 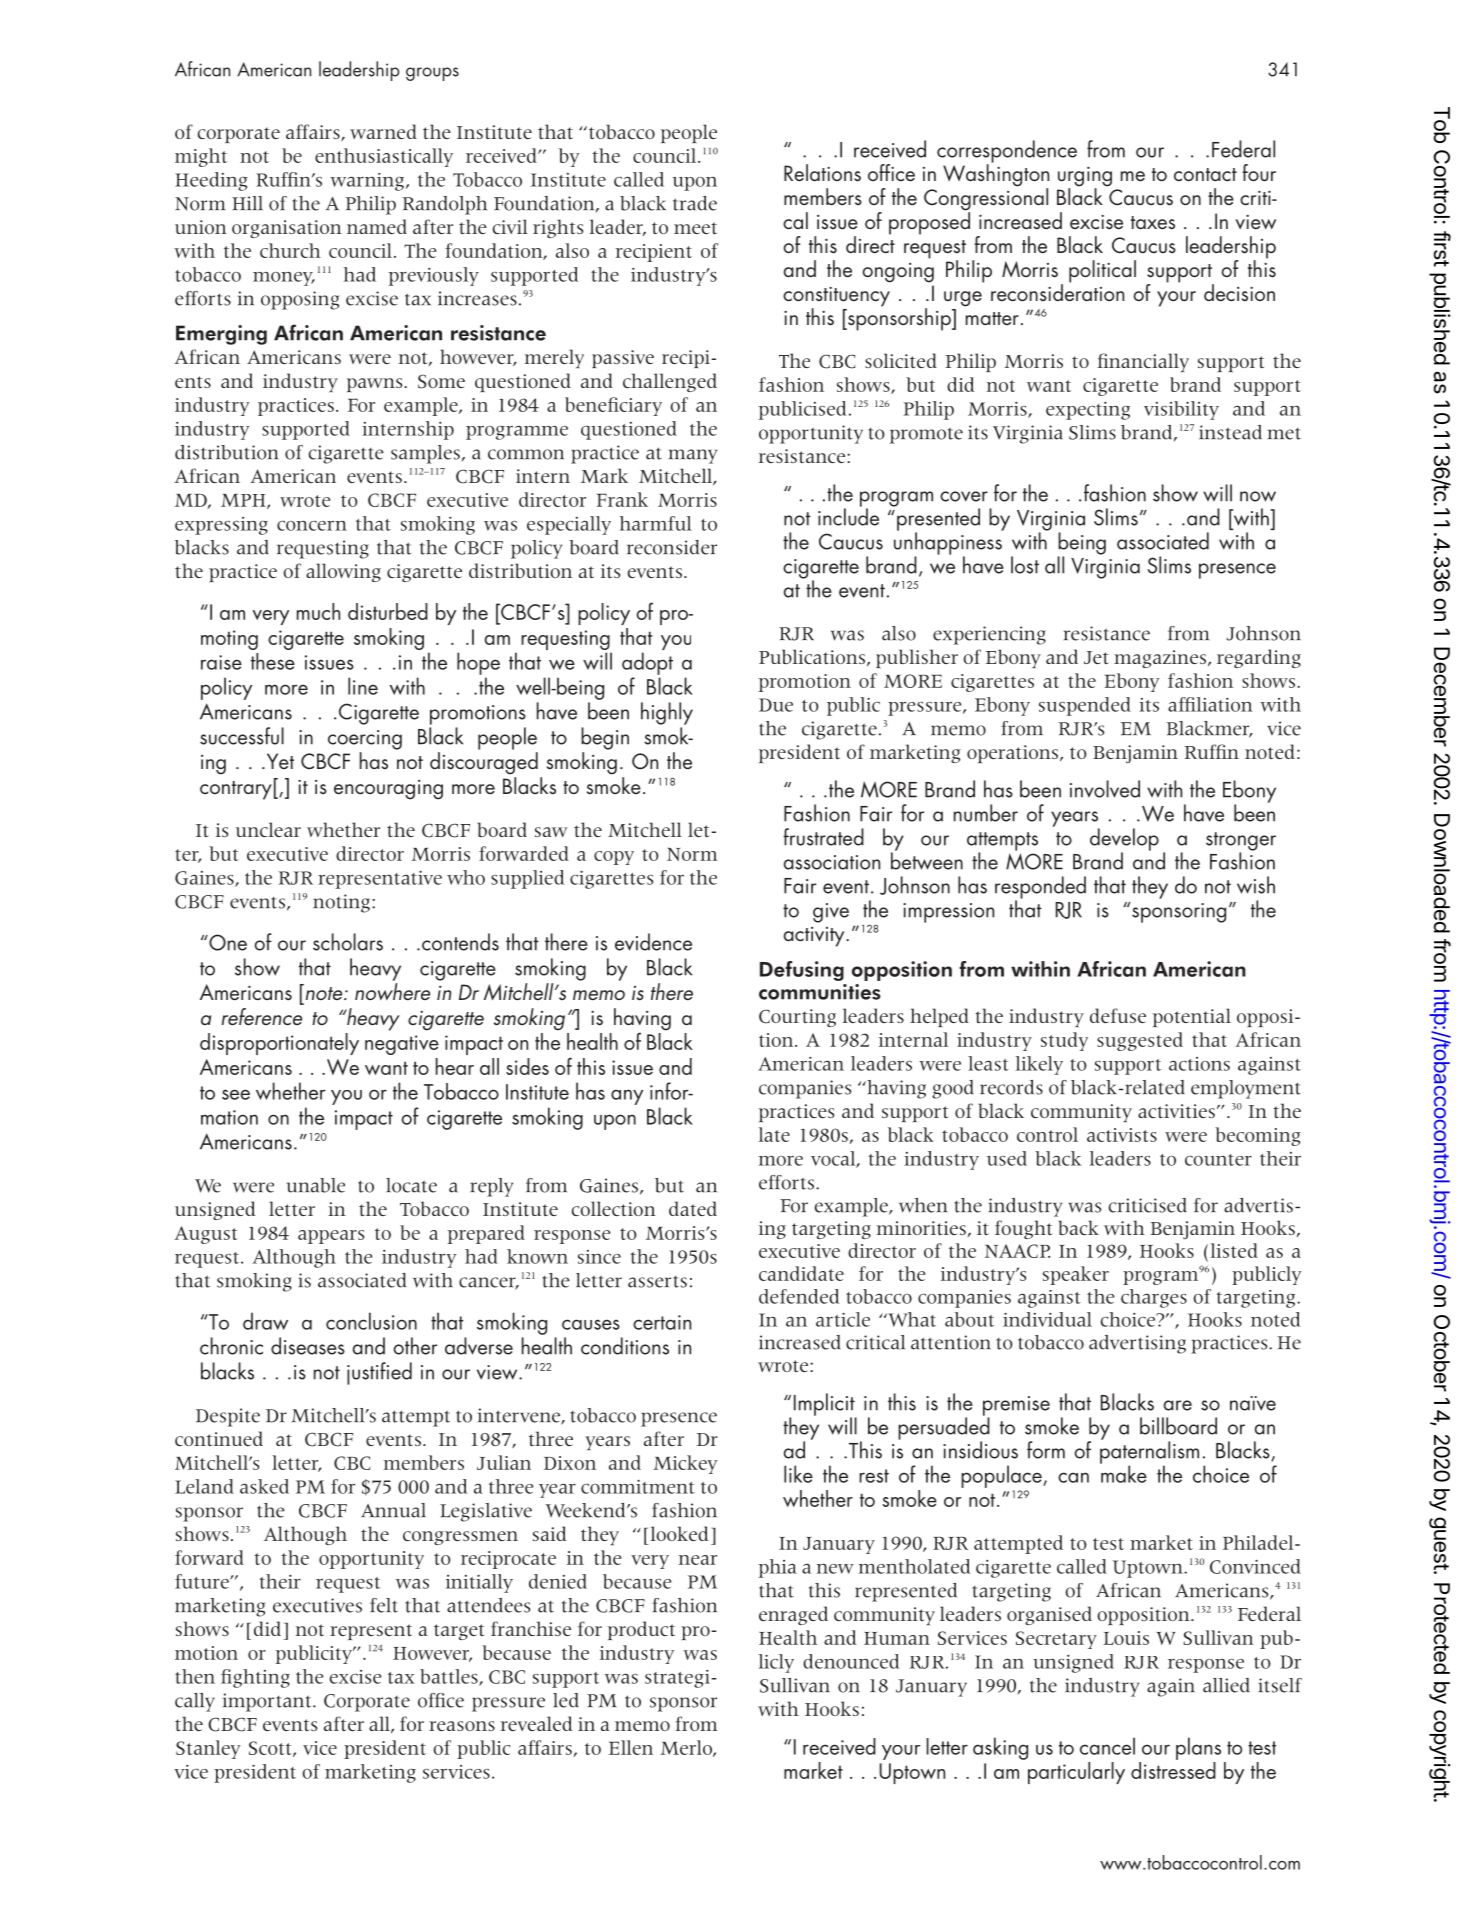 What do you see at coordinates (1154, 1298) in the image?
I see `charges` at bounding box center [1154, 1298].
